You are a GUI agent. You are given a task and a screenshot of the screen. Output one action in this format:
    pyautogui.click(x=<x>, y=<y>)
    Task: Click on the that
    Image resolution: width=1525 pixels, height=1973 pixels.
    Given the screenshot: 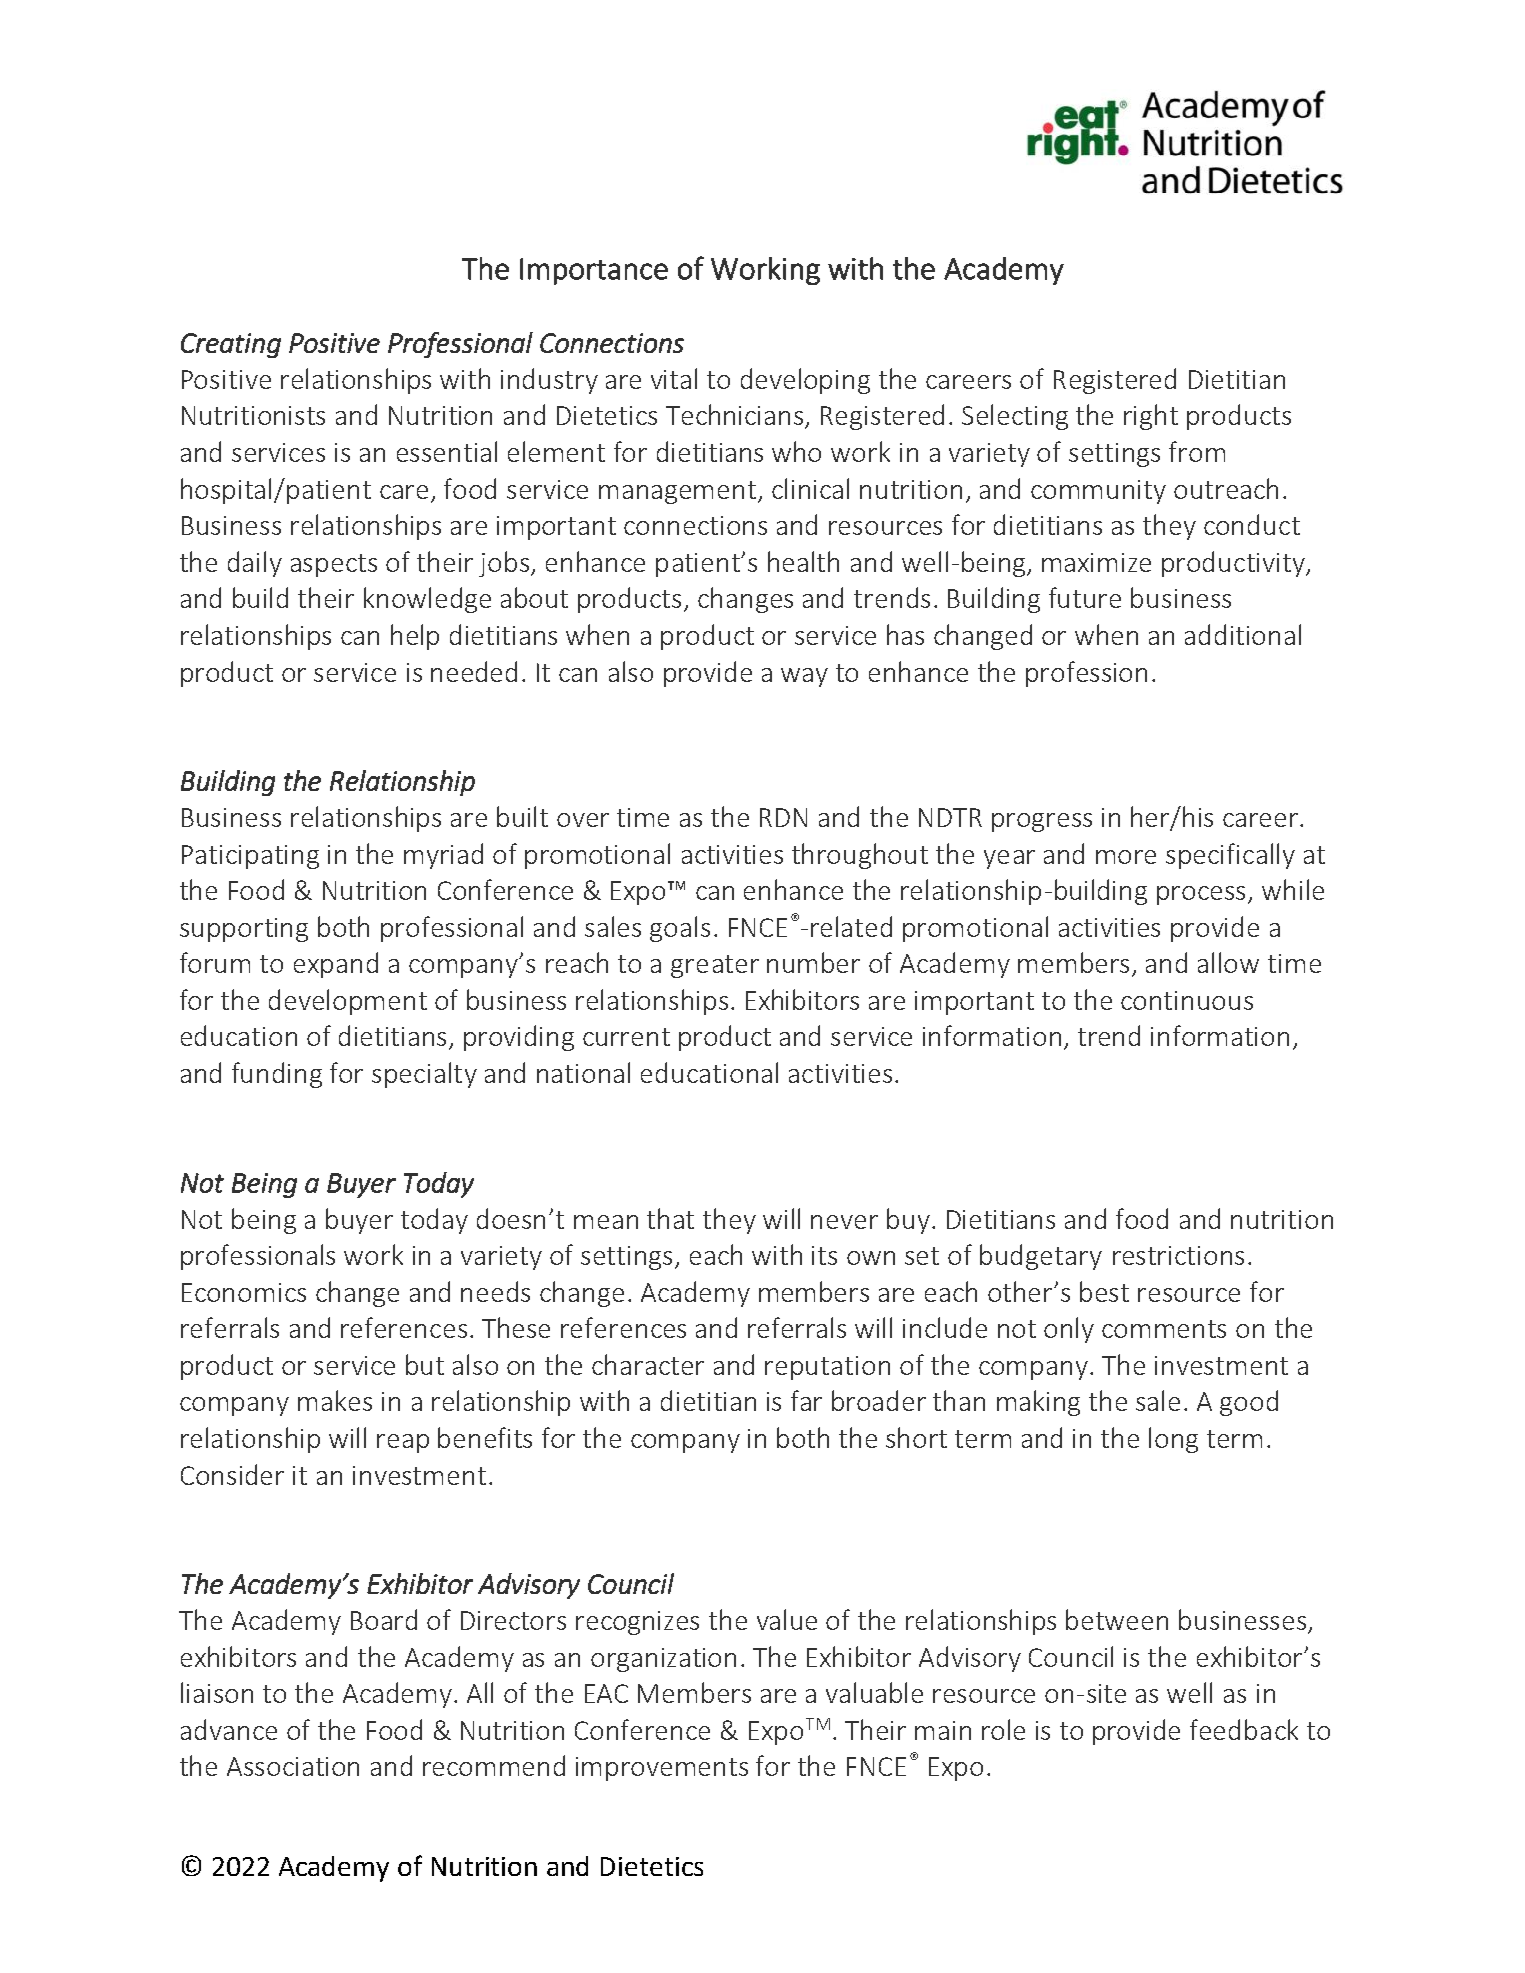 What is the action you would take?
    pyautogui.click(x=670, y=1218)
